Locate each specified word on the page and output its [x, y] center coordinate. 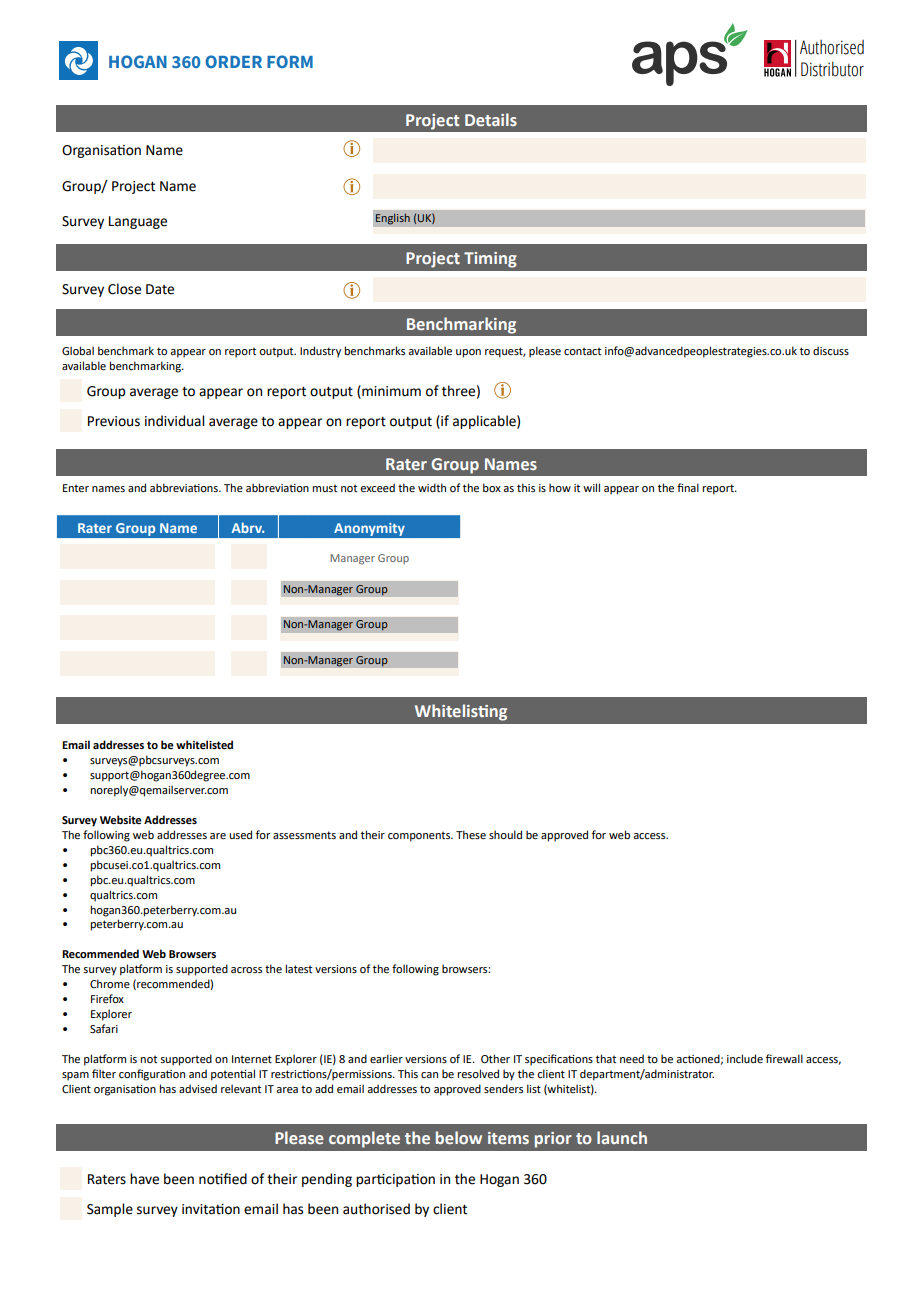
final [688, 487]
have [144, 1179]
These [471, 834]
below [459, 1137]
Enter [76, 488]
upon [468, 353]
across [246, 970]
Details [491, 119]
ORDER [233, 61]
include [745, 1058]
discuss [831, 350]
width [432, 487]
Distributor [832, 69]
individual [174, 421]
